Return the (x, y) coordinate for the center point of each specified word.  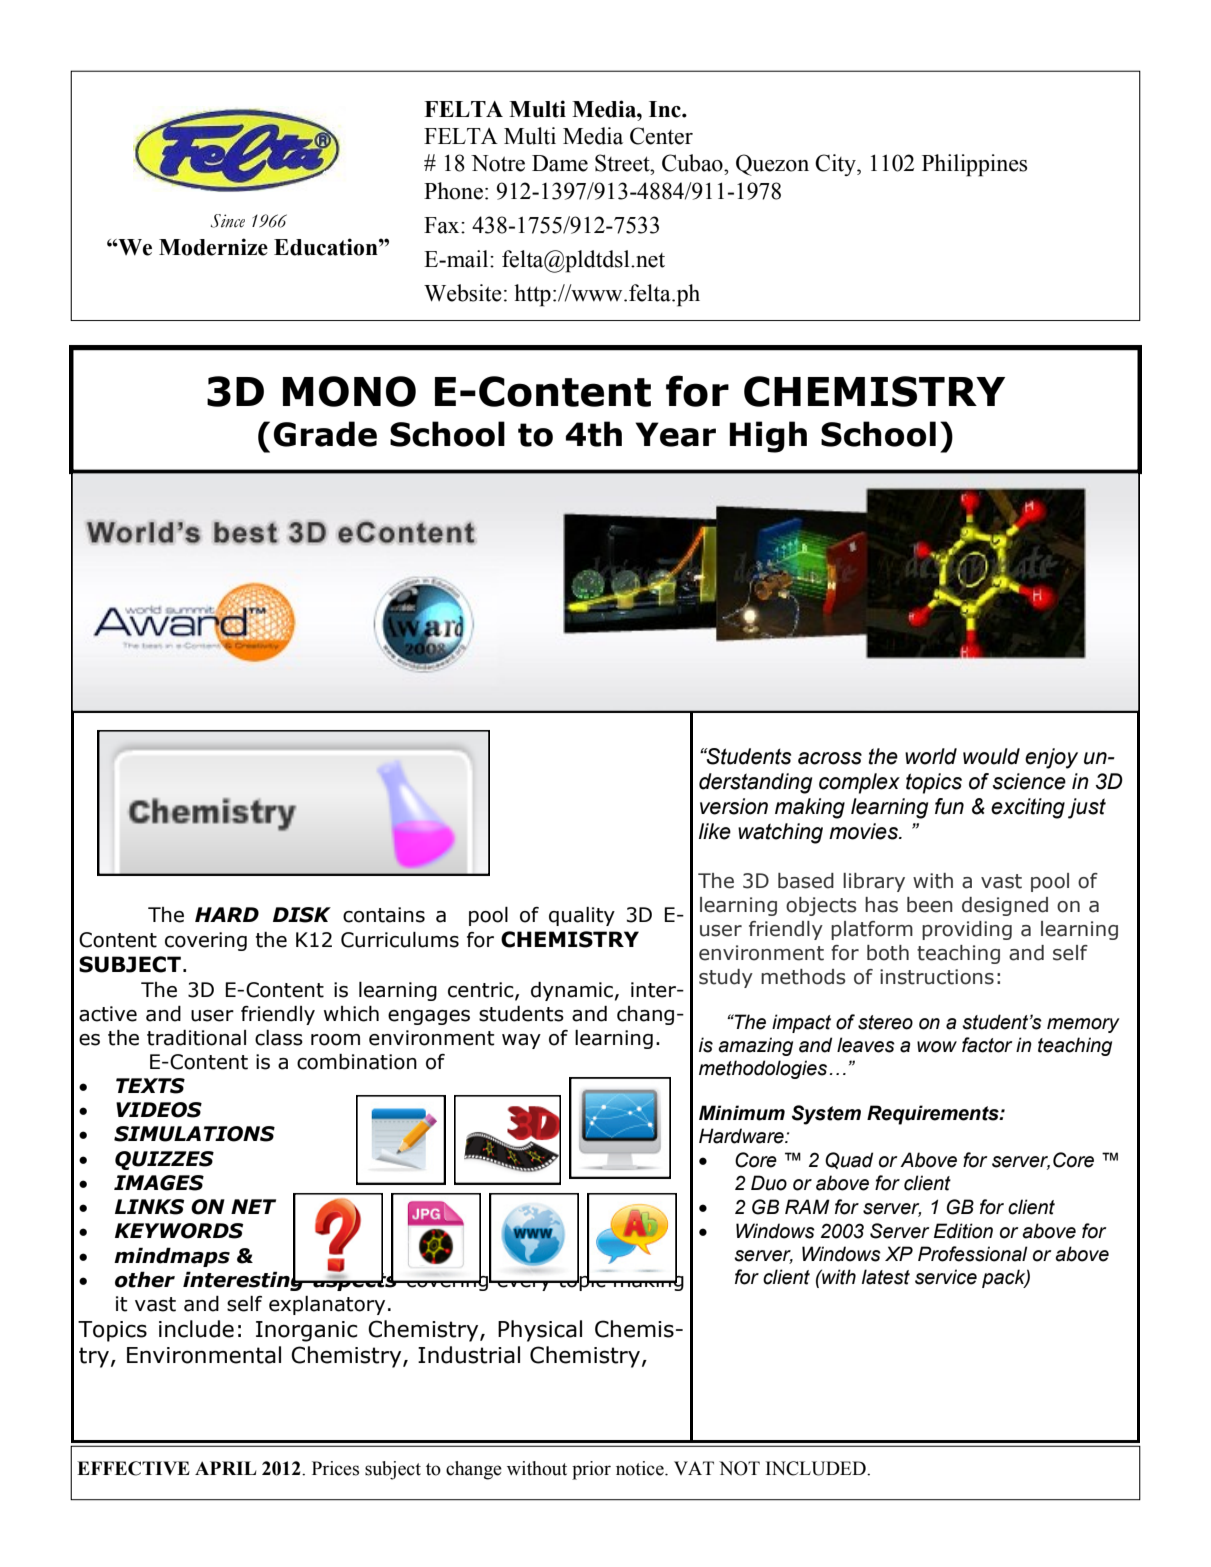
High (768, 437)
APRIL (225, 1468)
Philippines (974, 165)
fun (949, 806)
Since (228, 221)
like (715, 831)
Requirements (934, 1115)
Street (623, 163)
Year (675, 434)
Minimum (742, 1113)
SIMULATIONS (194, 1134)
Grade (325, 434)
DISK (302, 915)
